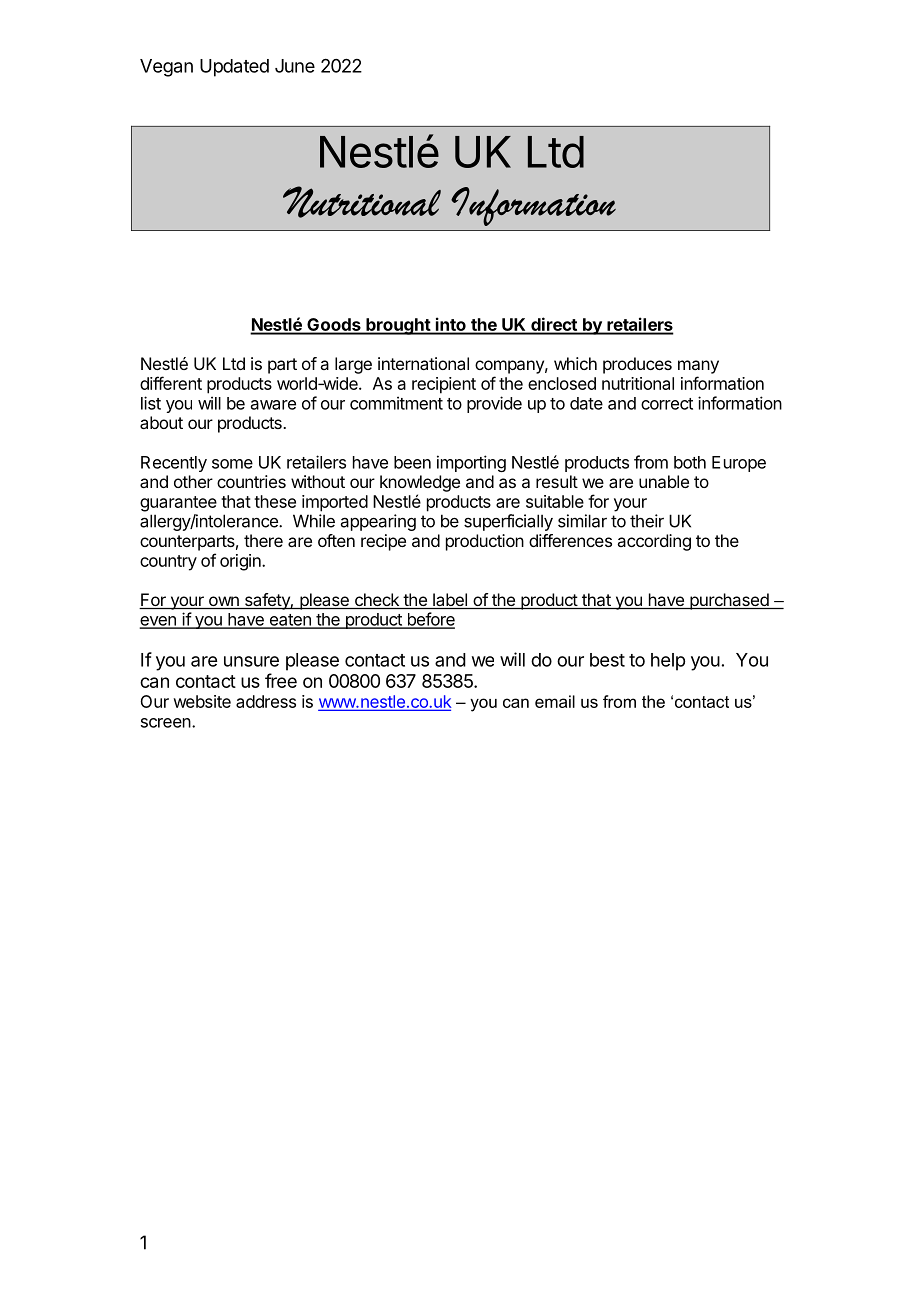 The width and height of the screenshot is (924, 1308). What do you see at coordinates (555, 701) in the screenshot?
I see `email` at bounding box center [555, 701].
